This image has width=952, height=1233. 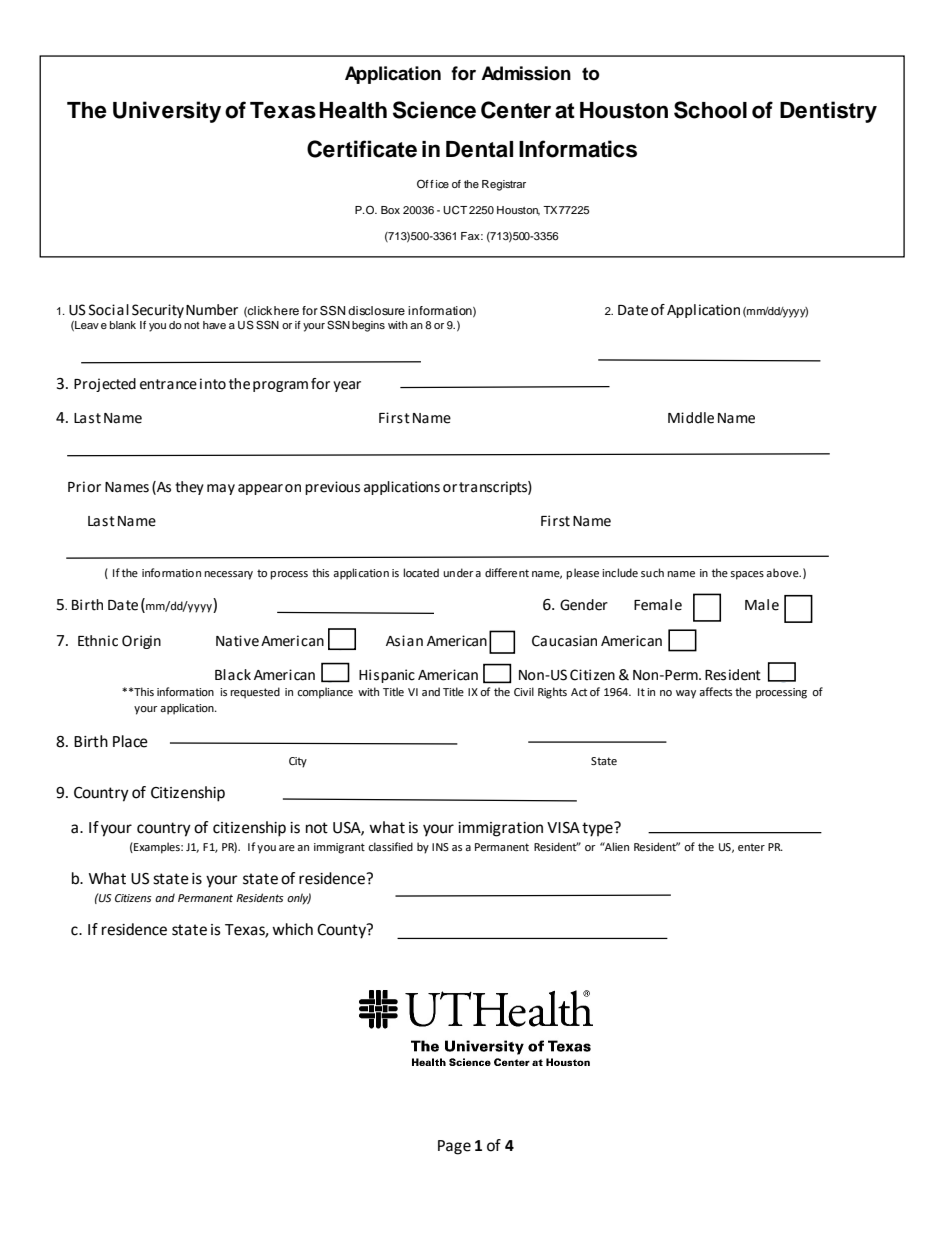 I want to click on they, so click(x=189, y=488).
